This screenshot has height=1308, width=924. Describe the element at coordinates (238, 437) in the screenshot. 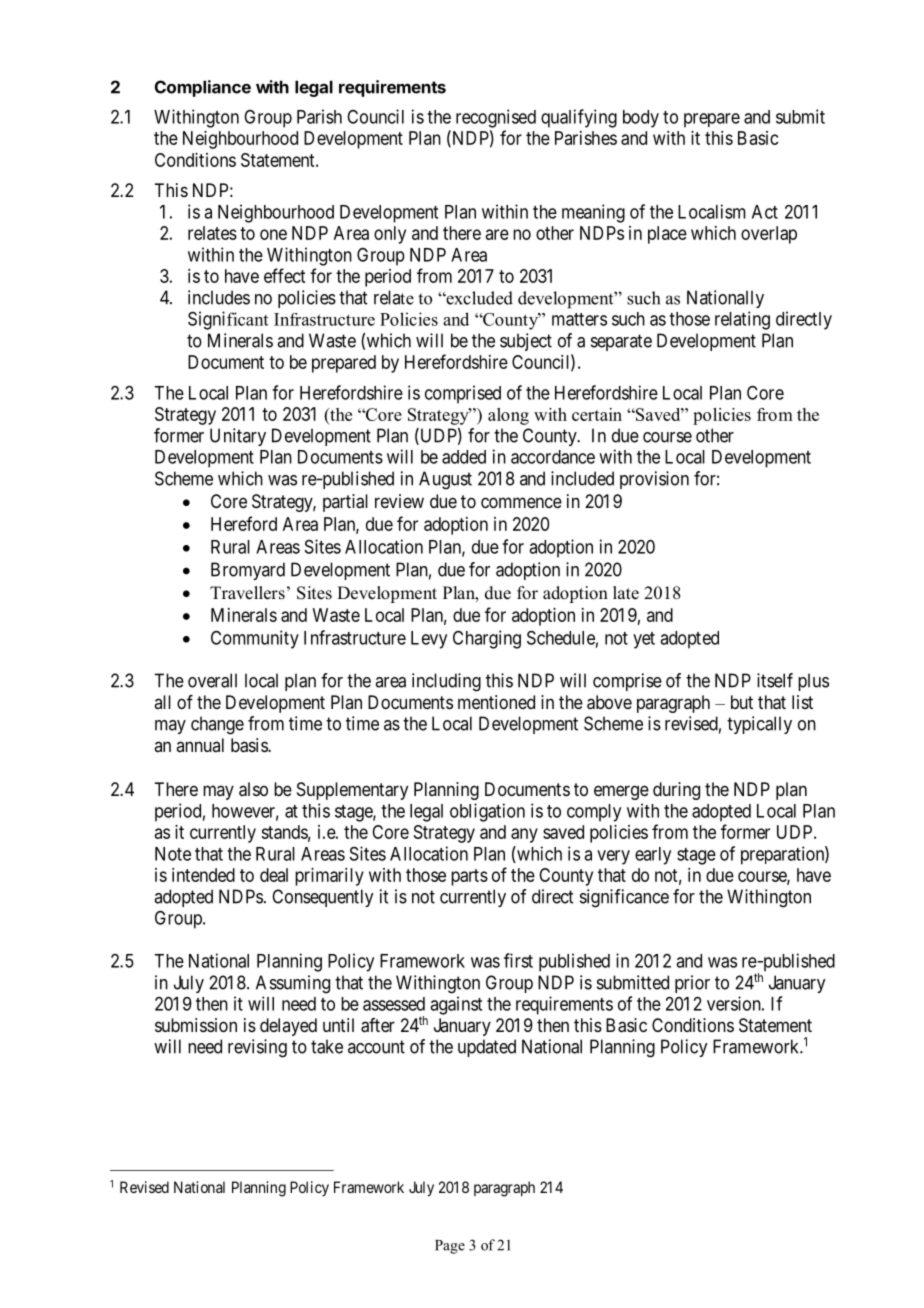

I see `Unitary` at that location.
